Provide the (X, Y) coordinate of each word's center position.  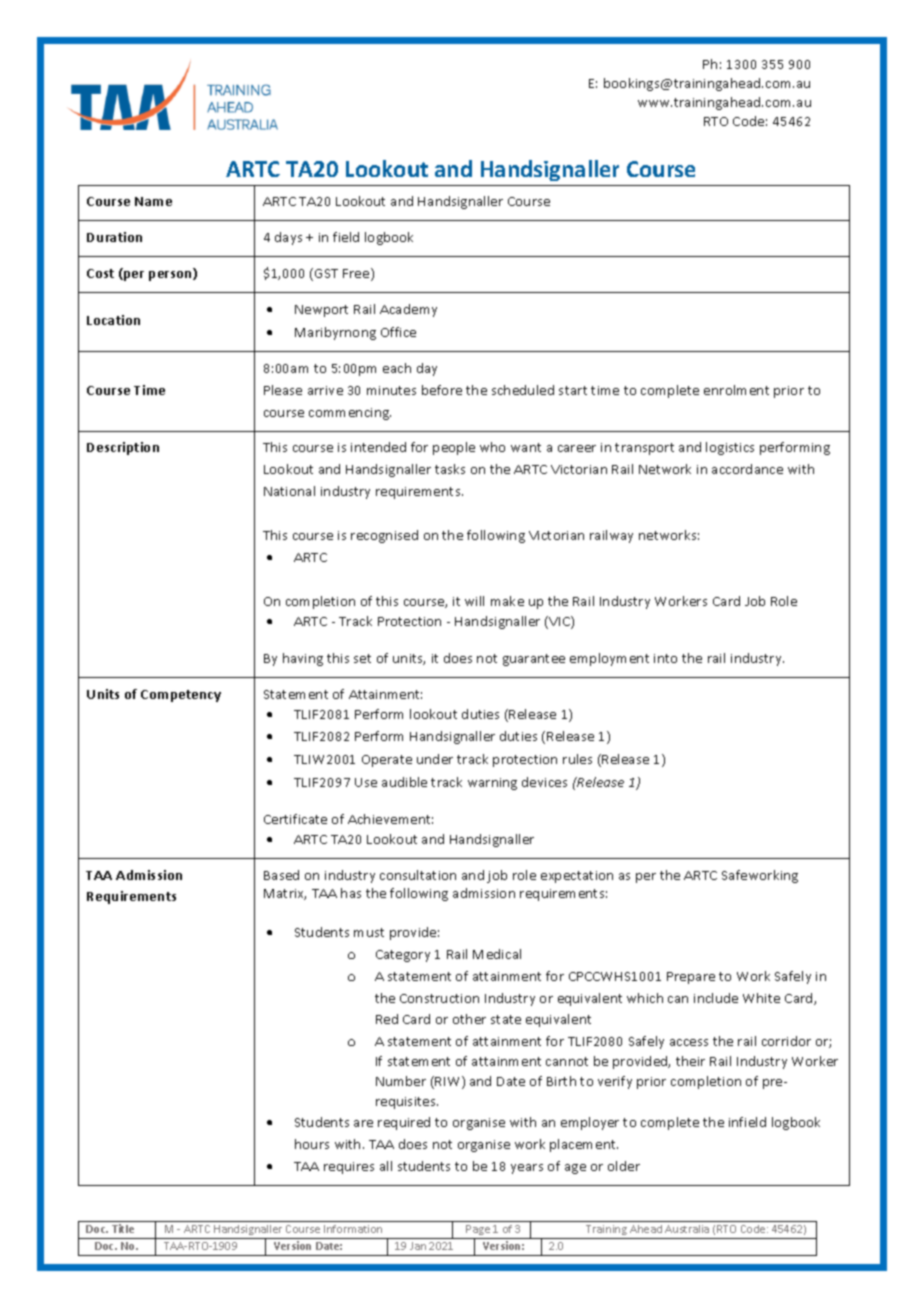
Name (153, 201)
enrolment (736, 390)
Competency (181, 696)
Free (357, 274)
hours (312, 1144)
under (435, 759)
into (665, 658)
